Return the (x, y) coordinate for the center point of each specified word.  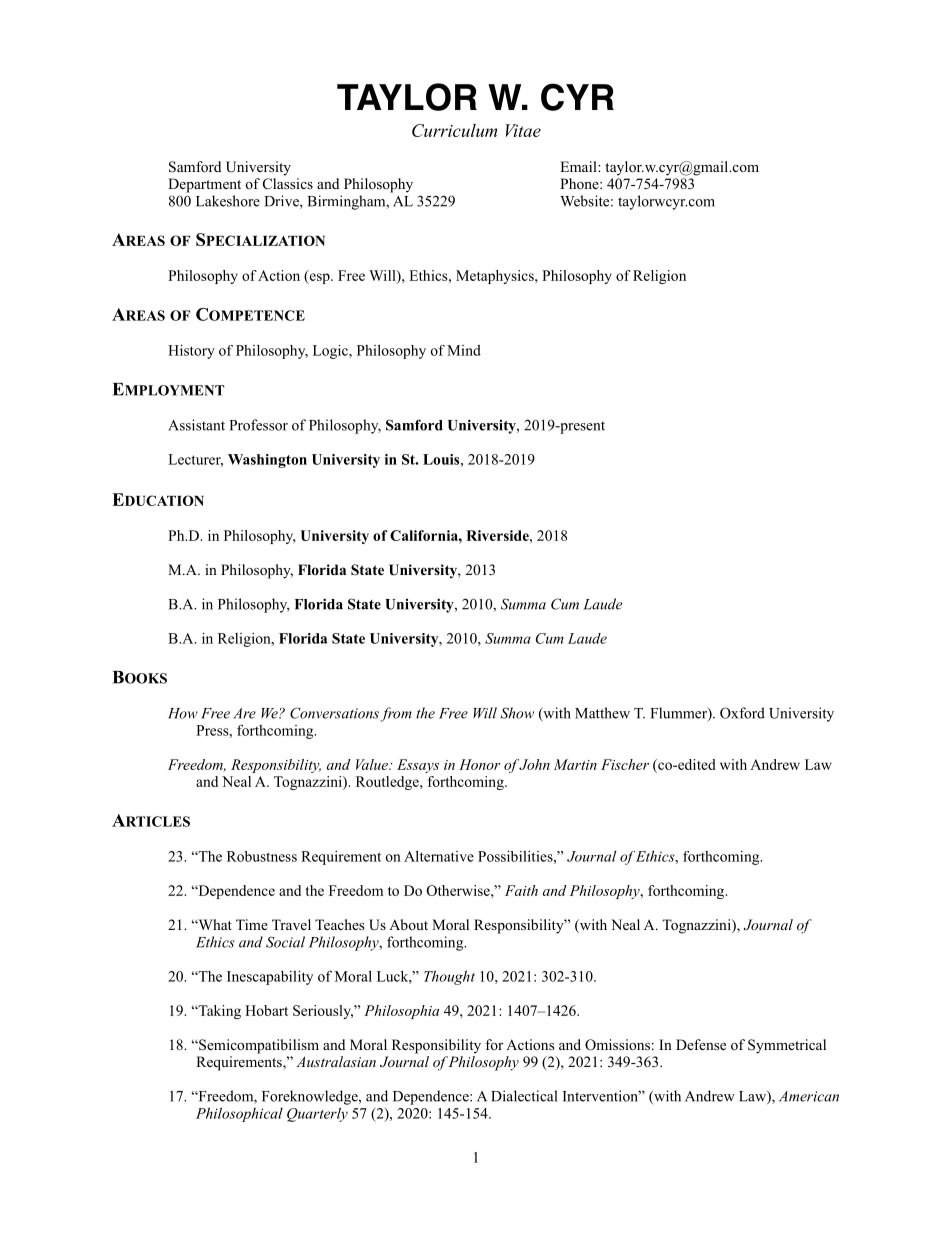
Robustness (262, 856)
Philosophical (239, 1114)
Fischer (625, 764)
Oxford (742, 713)
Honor (480, 764)
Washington (267, 461)
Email (579, 166)
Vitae (523, 130)
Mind (464, 350)
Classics (288, 184)
